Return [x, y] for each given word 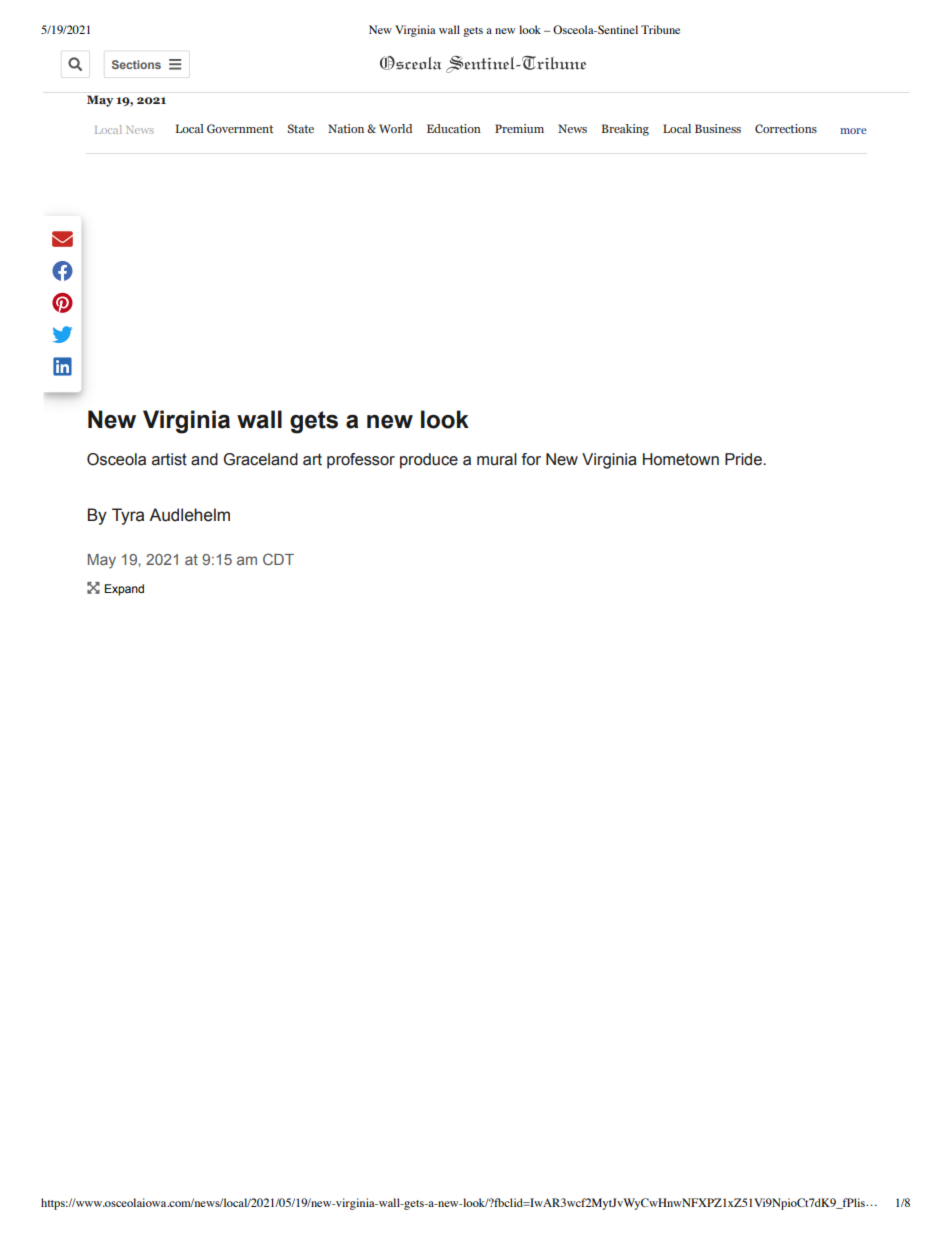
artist [169, 459]
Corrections [786, 128]
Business [718, 128]
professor [361, 461]
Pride [744, 459]
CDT [278, 559]
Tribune [660, 29]
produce [429, 461]
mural [497, 459]
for [531, 459]
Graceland [260, 459]
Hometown [681, 459]
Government [240, 128]
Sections [136, 64]
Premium [519, 128]
